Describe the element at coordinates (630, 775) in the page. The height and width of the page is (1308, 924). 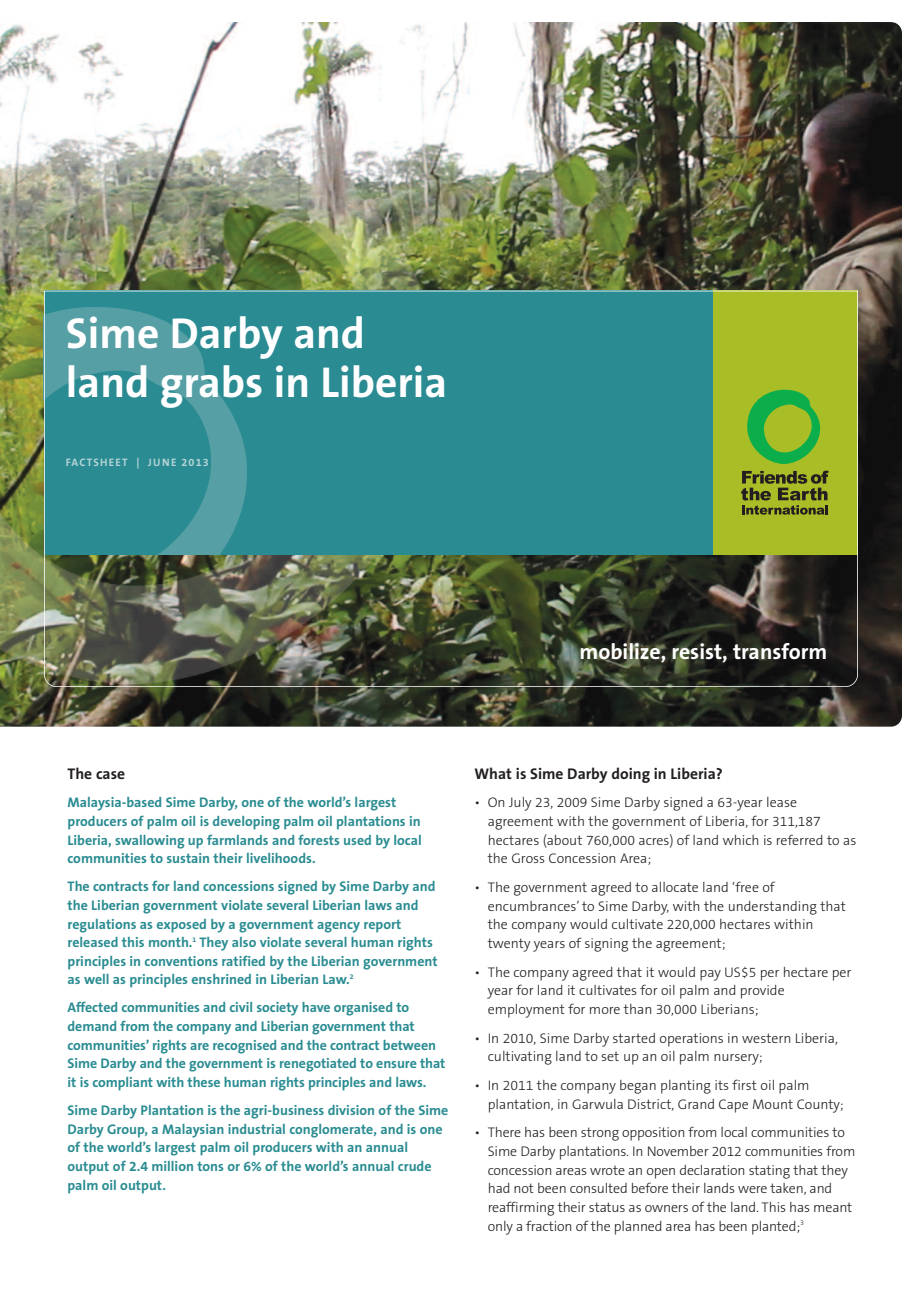
I see `doing` at that location.
